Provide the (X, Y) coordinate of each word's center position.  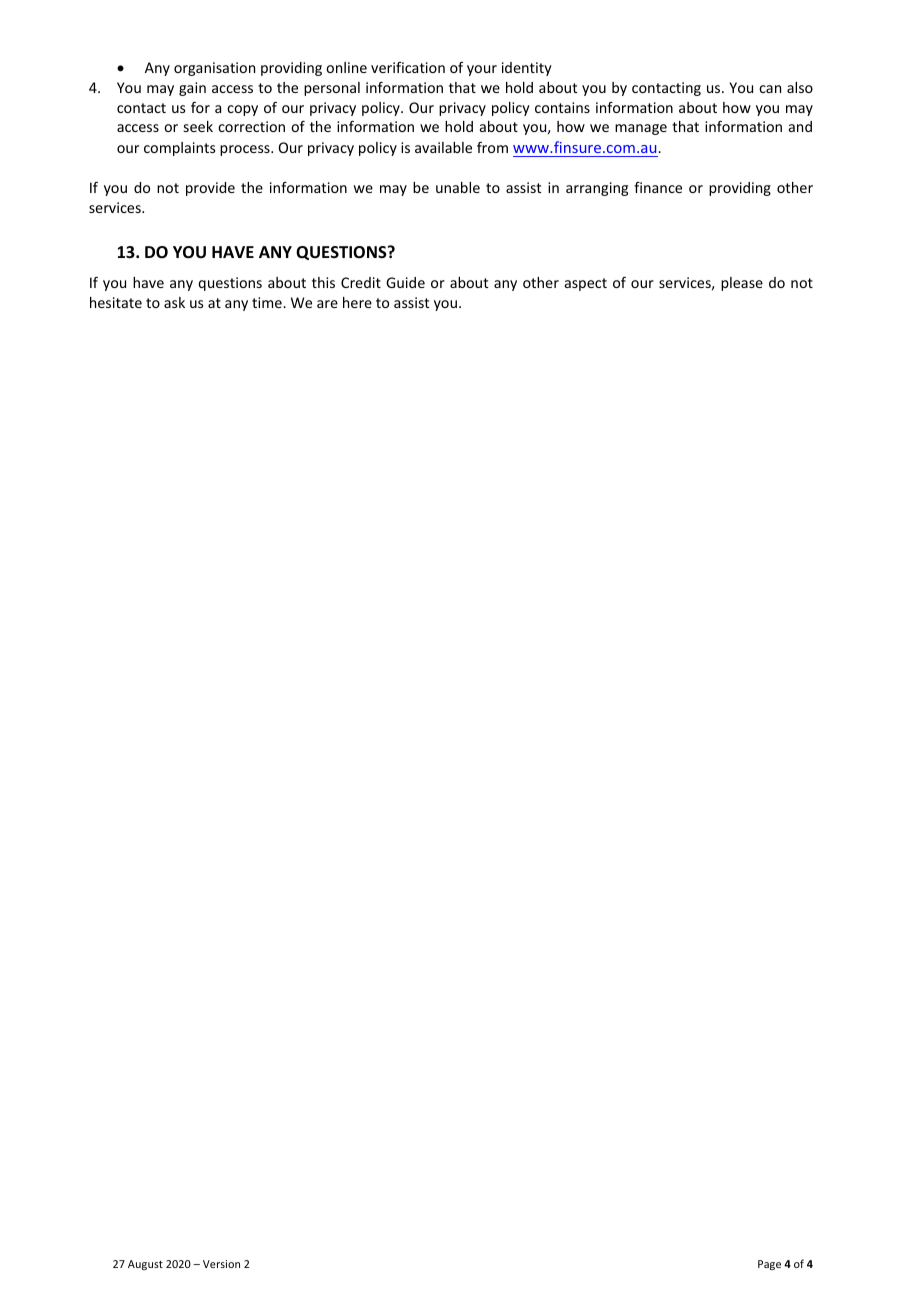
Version (221, 1264)
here (357, 302)
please (742, 284)
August (145, 1265)
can (770, 89)
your (482, 70)
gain (192, 89)
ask (174, 302)
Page (769, 1265)
